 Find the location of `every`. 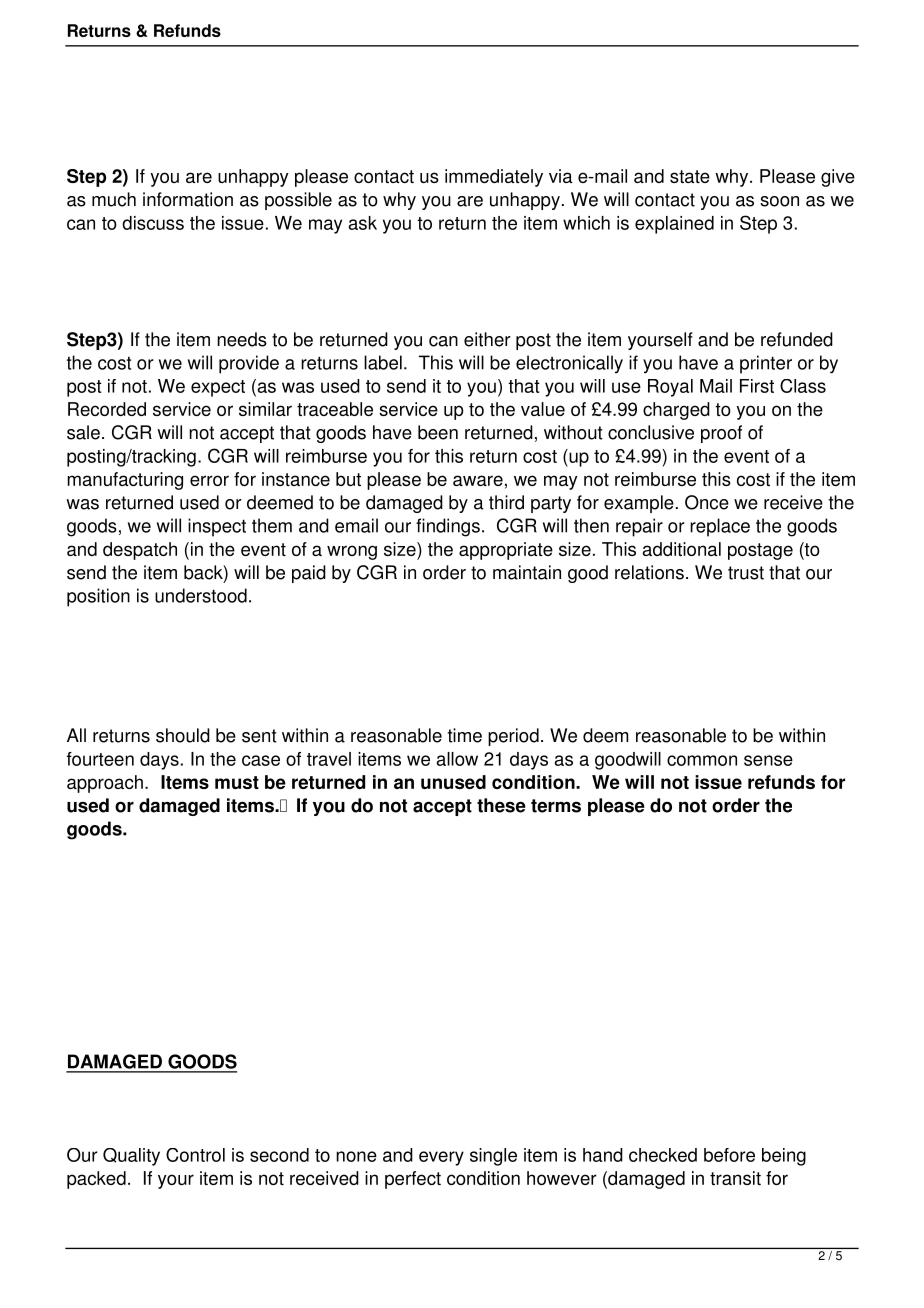

every is located at coordinates (441, 1158).
